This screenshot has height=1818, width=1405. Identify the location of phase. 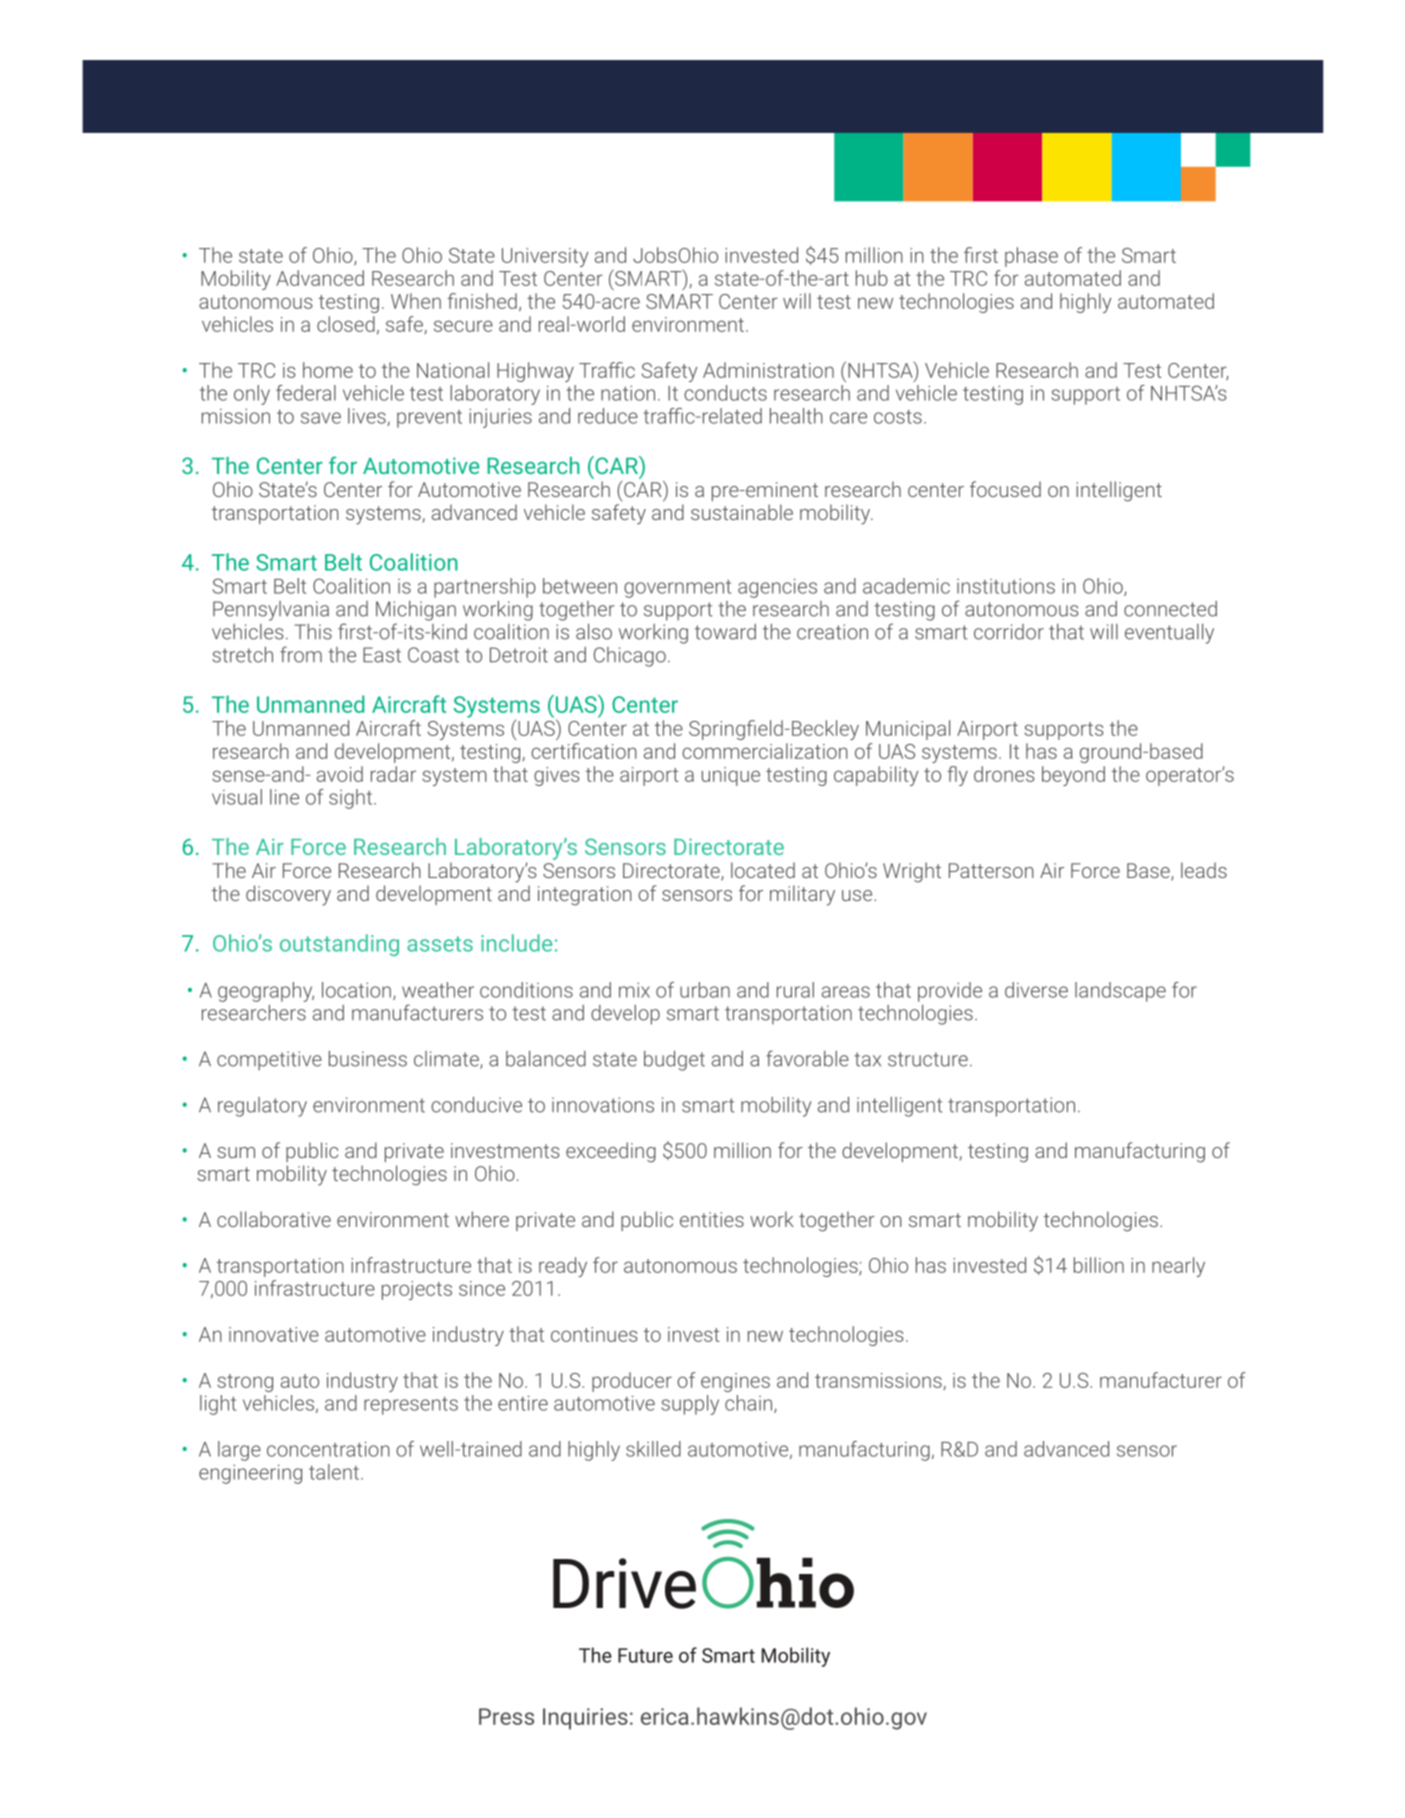
(1031, 257).
